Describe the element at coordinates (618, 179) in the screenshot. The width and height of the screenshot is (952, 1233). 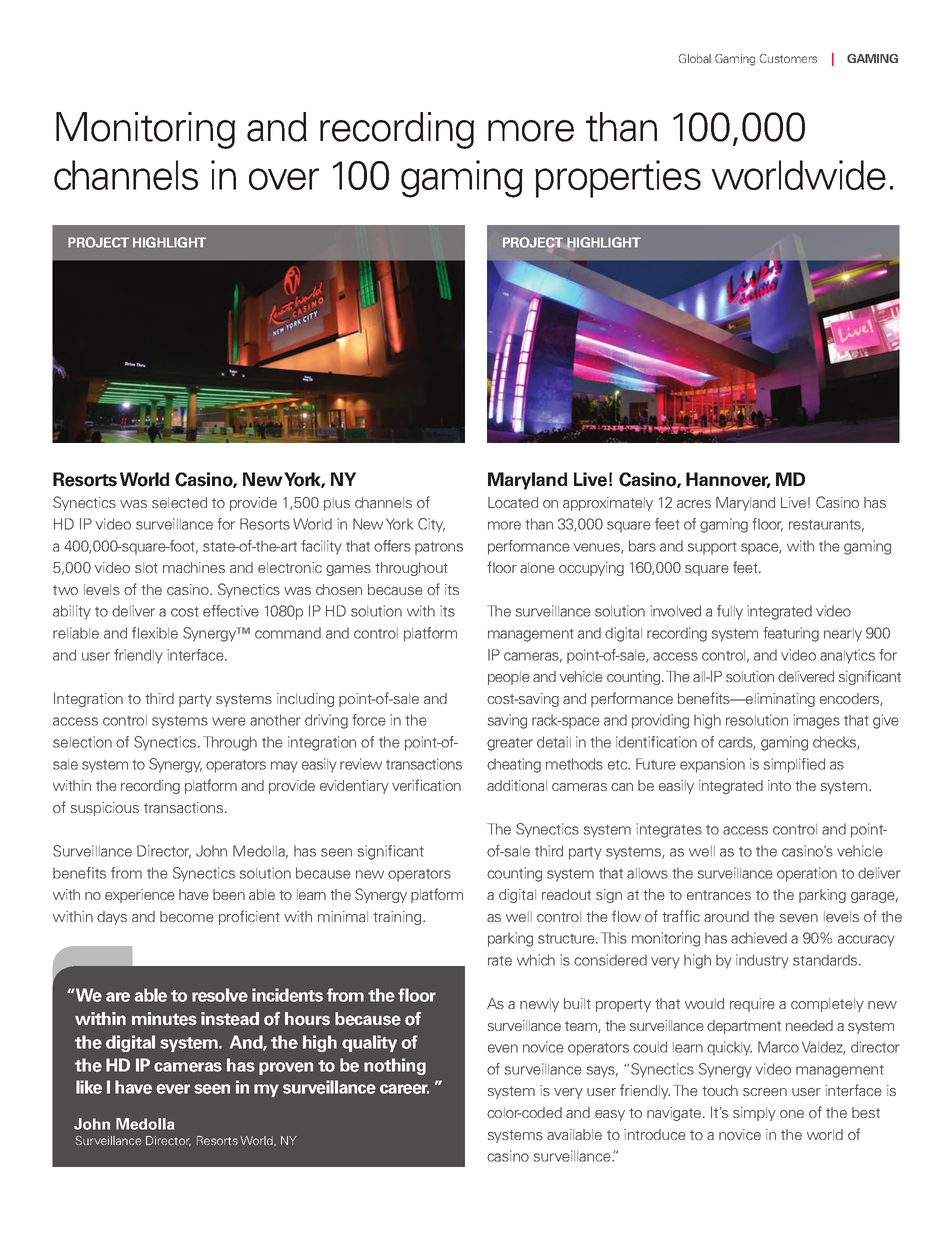
I see `properties` at that location.
